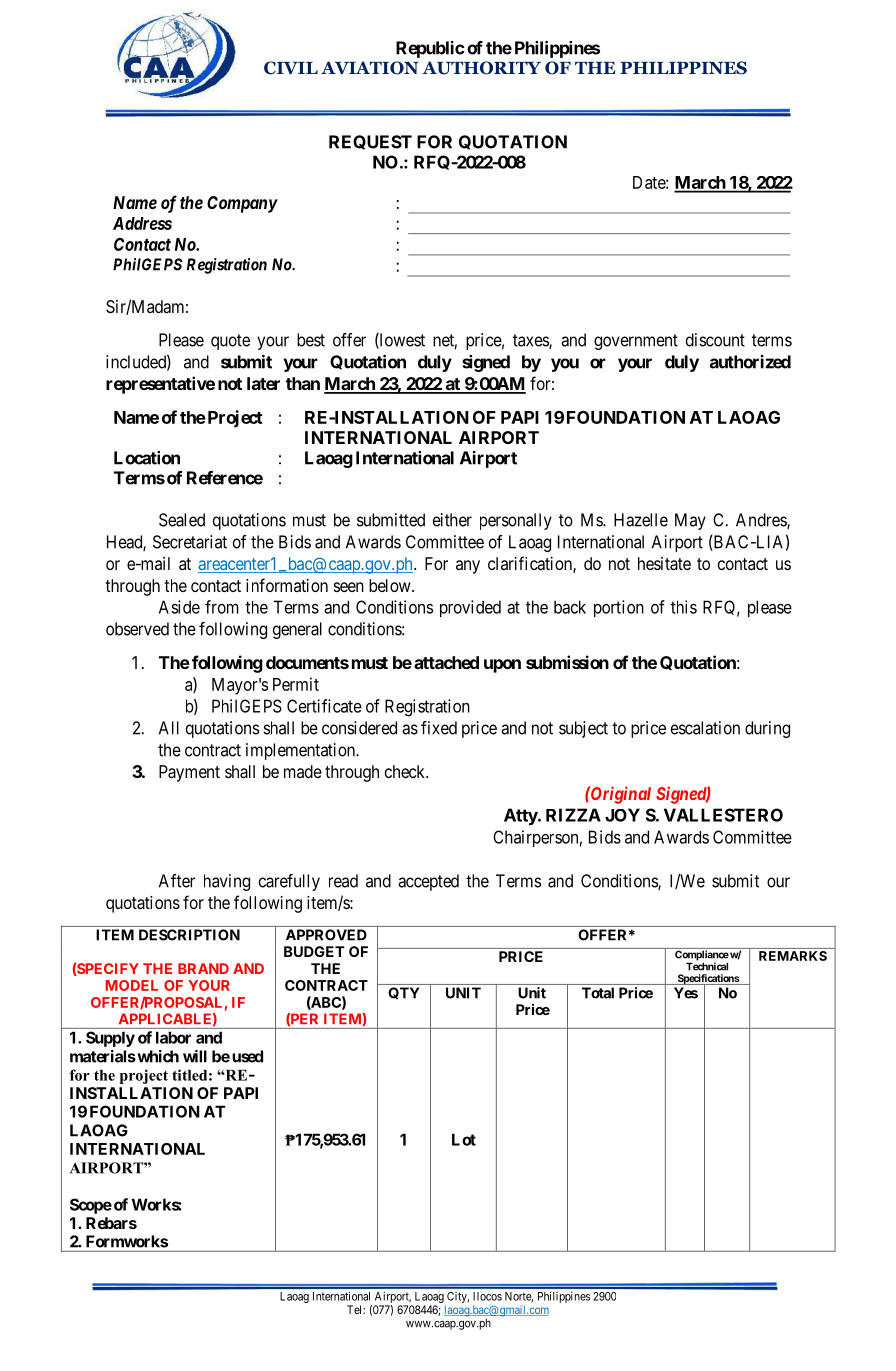  What do you see at coordinates (481, 68) in the screenshot?
I see `AUTHORITY` at bounding box center [481, 68].
